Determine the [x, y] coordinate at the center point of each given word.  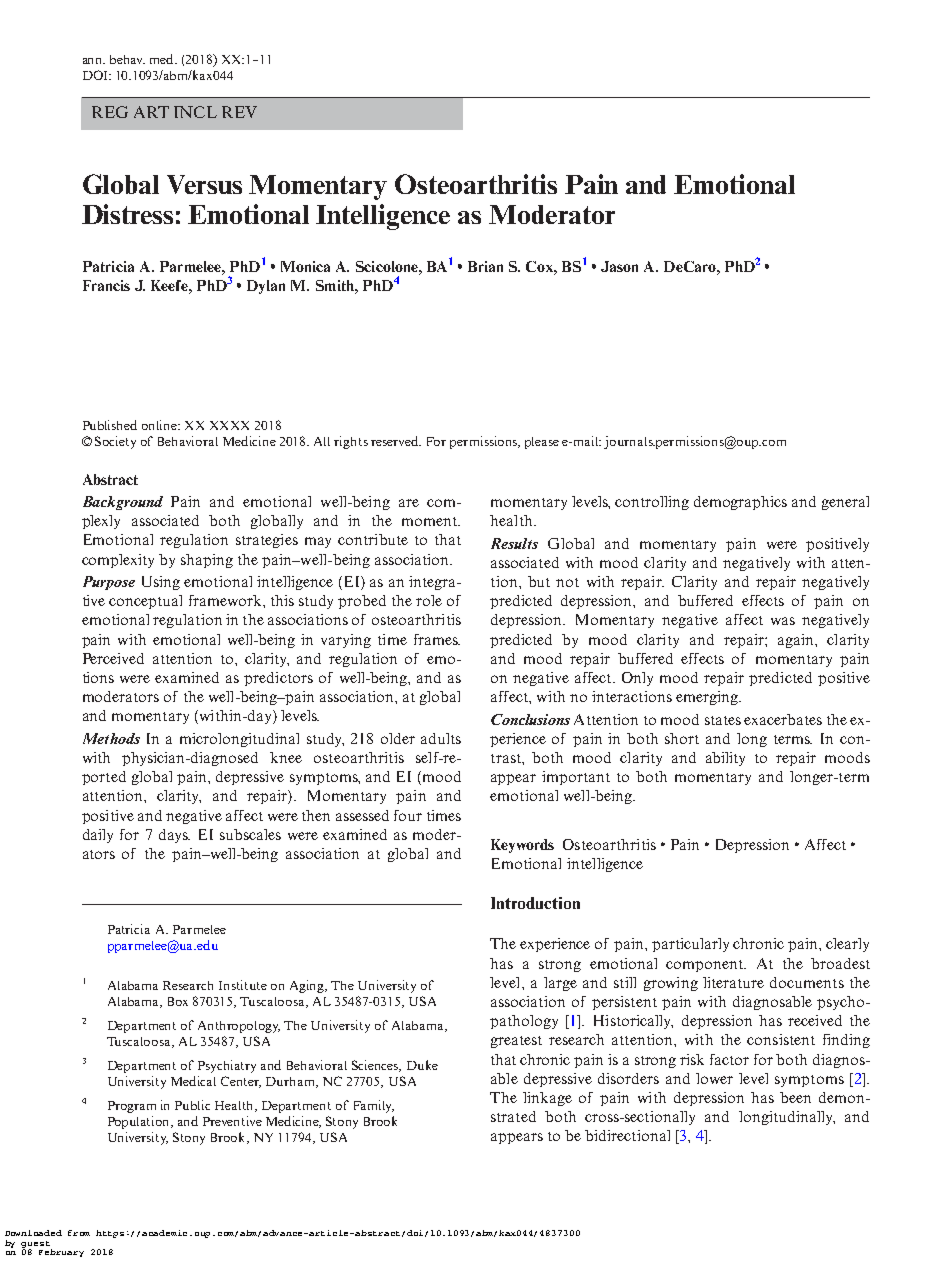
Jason [619, 266]
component [706, 966]
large [560, 984]
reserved [396, 441]
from [79, 1233]
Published [110, 425]
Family [374, 1106]
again [797, 641]
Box [178, 1001]
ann [94, 61]
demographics [740, 503]
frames [437, 639]
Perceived [113, 658]
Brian [485, 266]
